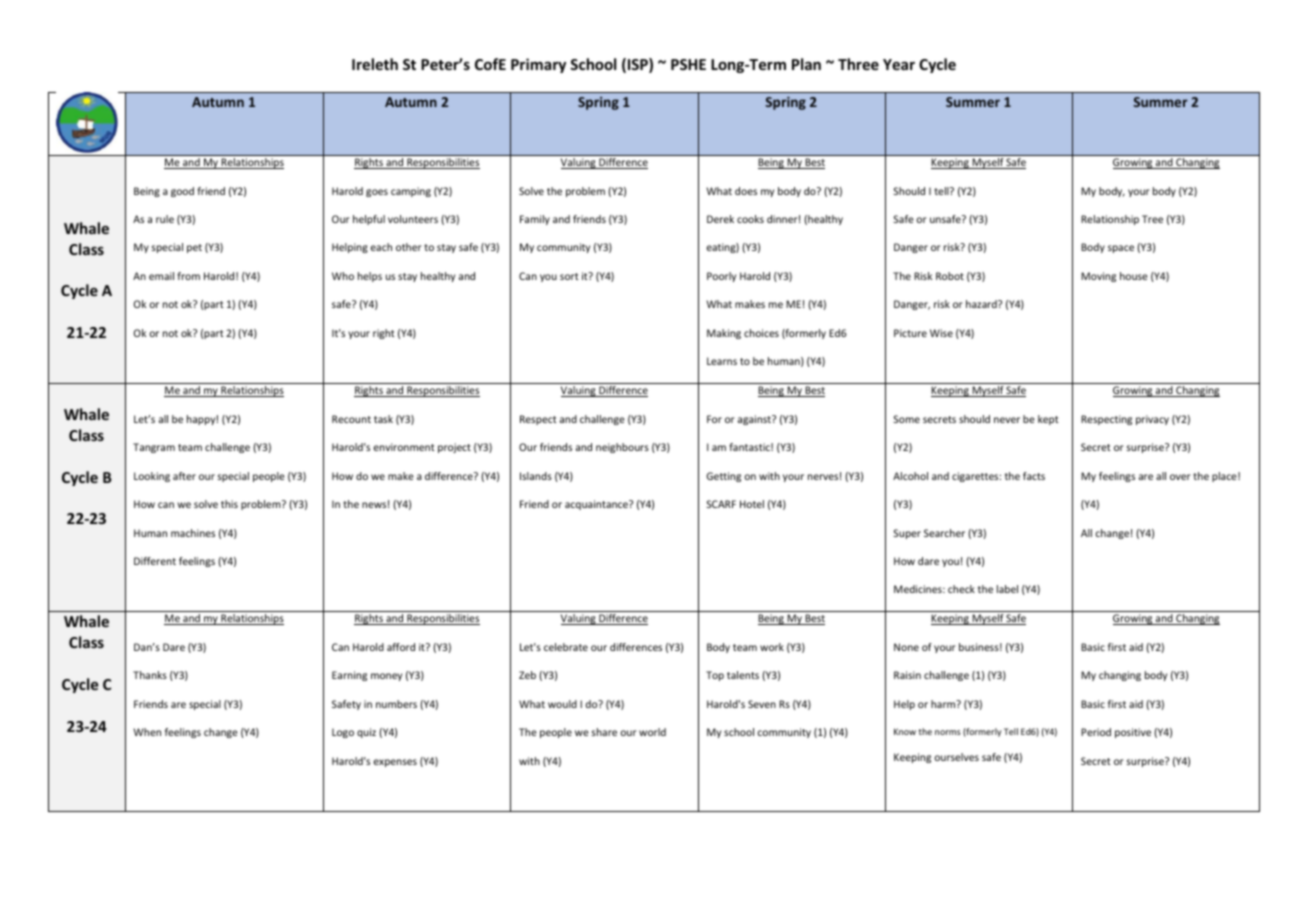 The width and height of the image is (1308, 924). Describe the element at coordinates (1007, 589) in the image. I see `label` at that location.
